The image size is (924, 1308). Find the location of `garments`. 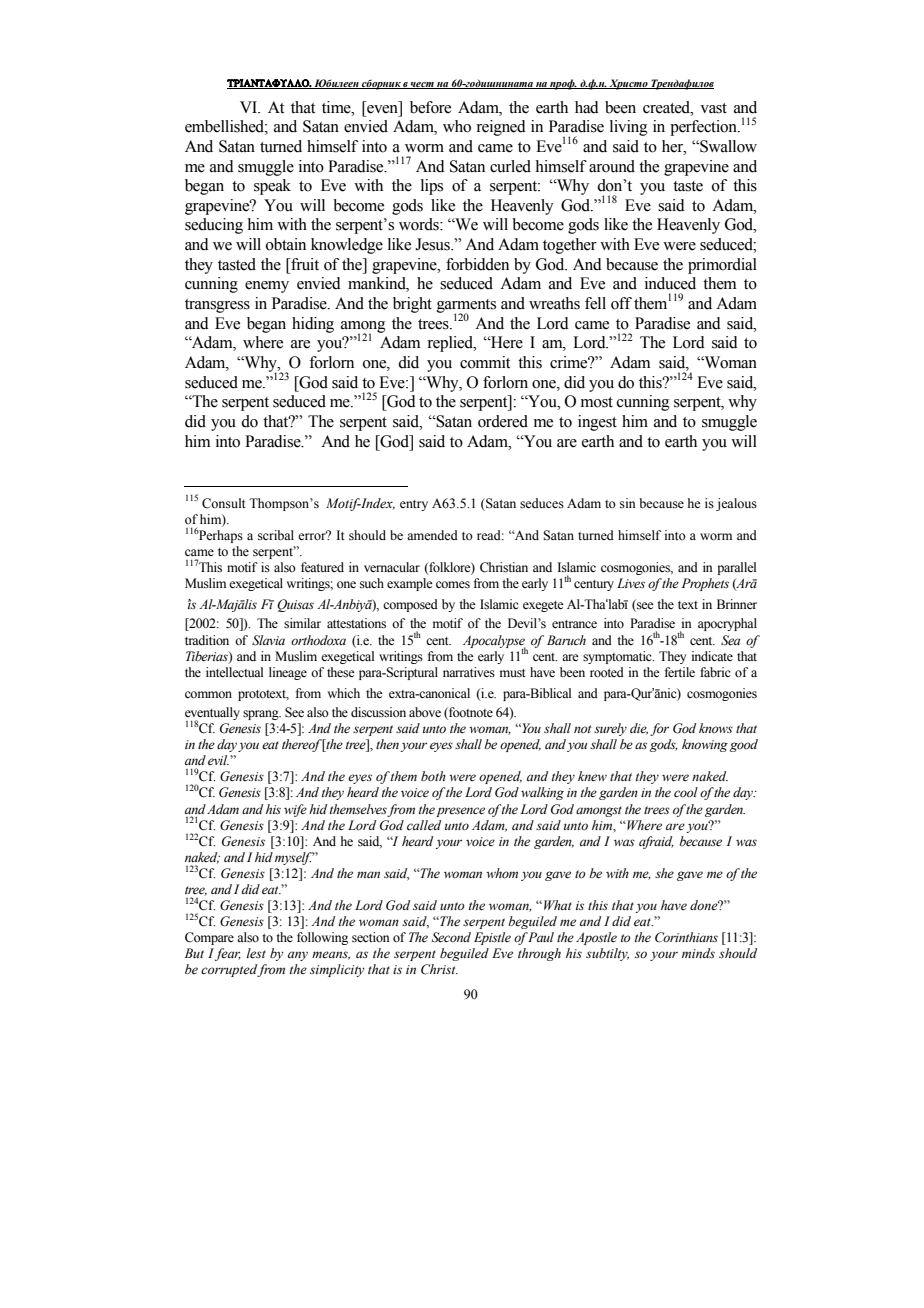

garments is located at coordinates (466, 307).
